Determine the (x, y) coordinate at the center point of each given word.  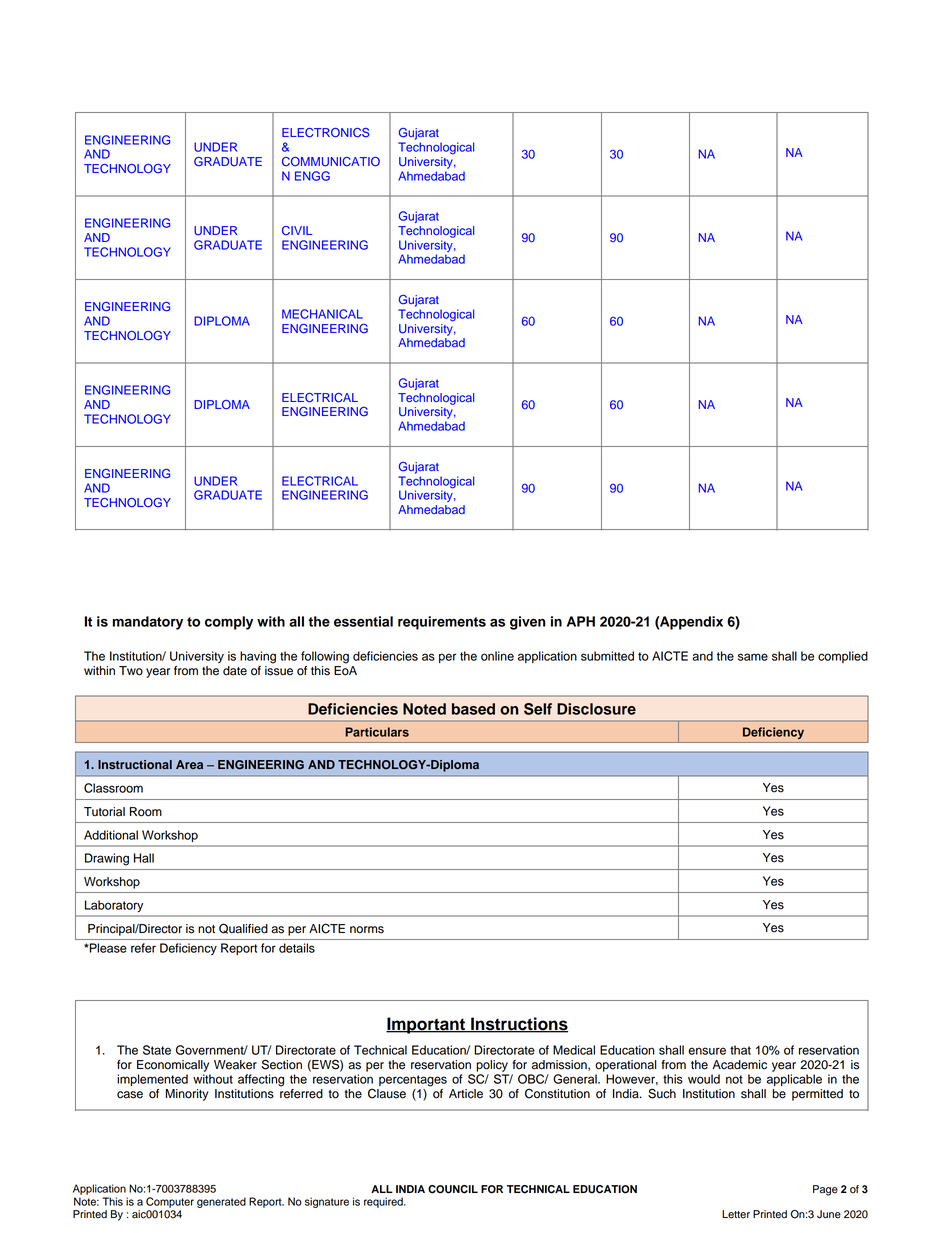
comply (229, 623)
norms (367, 930)
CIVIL (297, 231)
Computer (170, 1202)
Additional (111, 835)
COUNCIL (453, 1189)
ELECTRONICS (326, 133)
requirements (442, 623)
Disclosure (596, 709)
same (753, 657)
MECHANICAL (322, 314)
